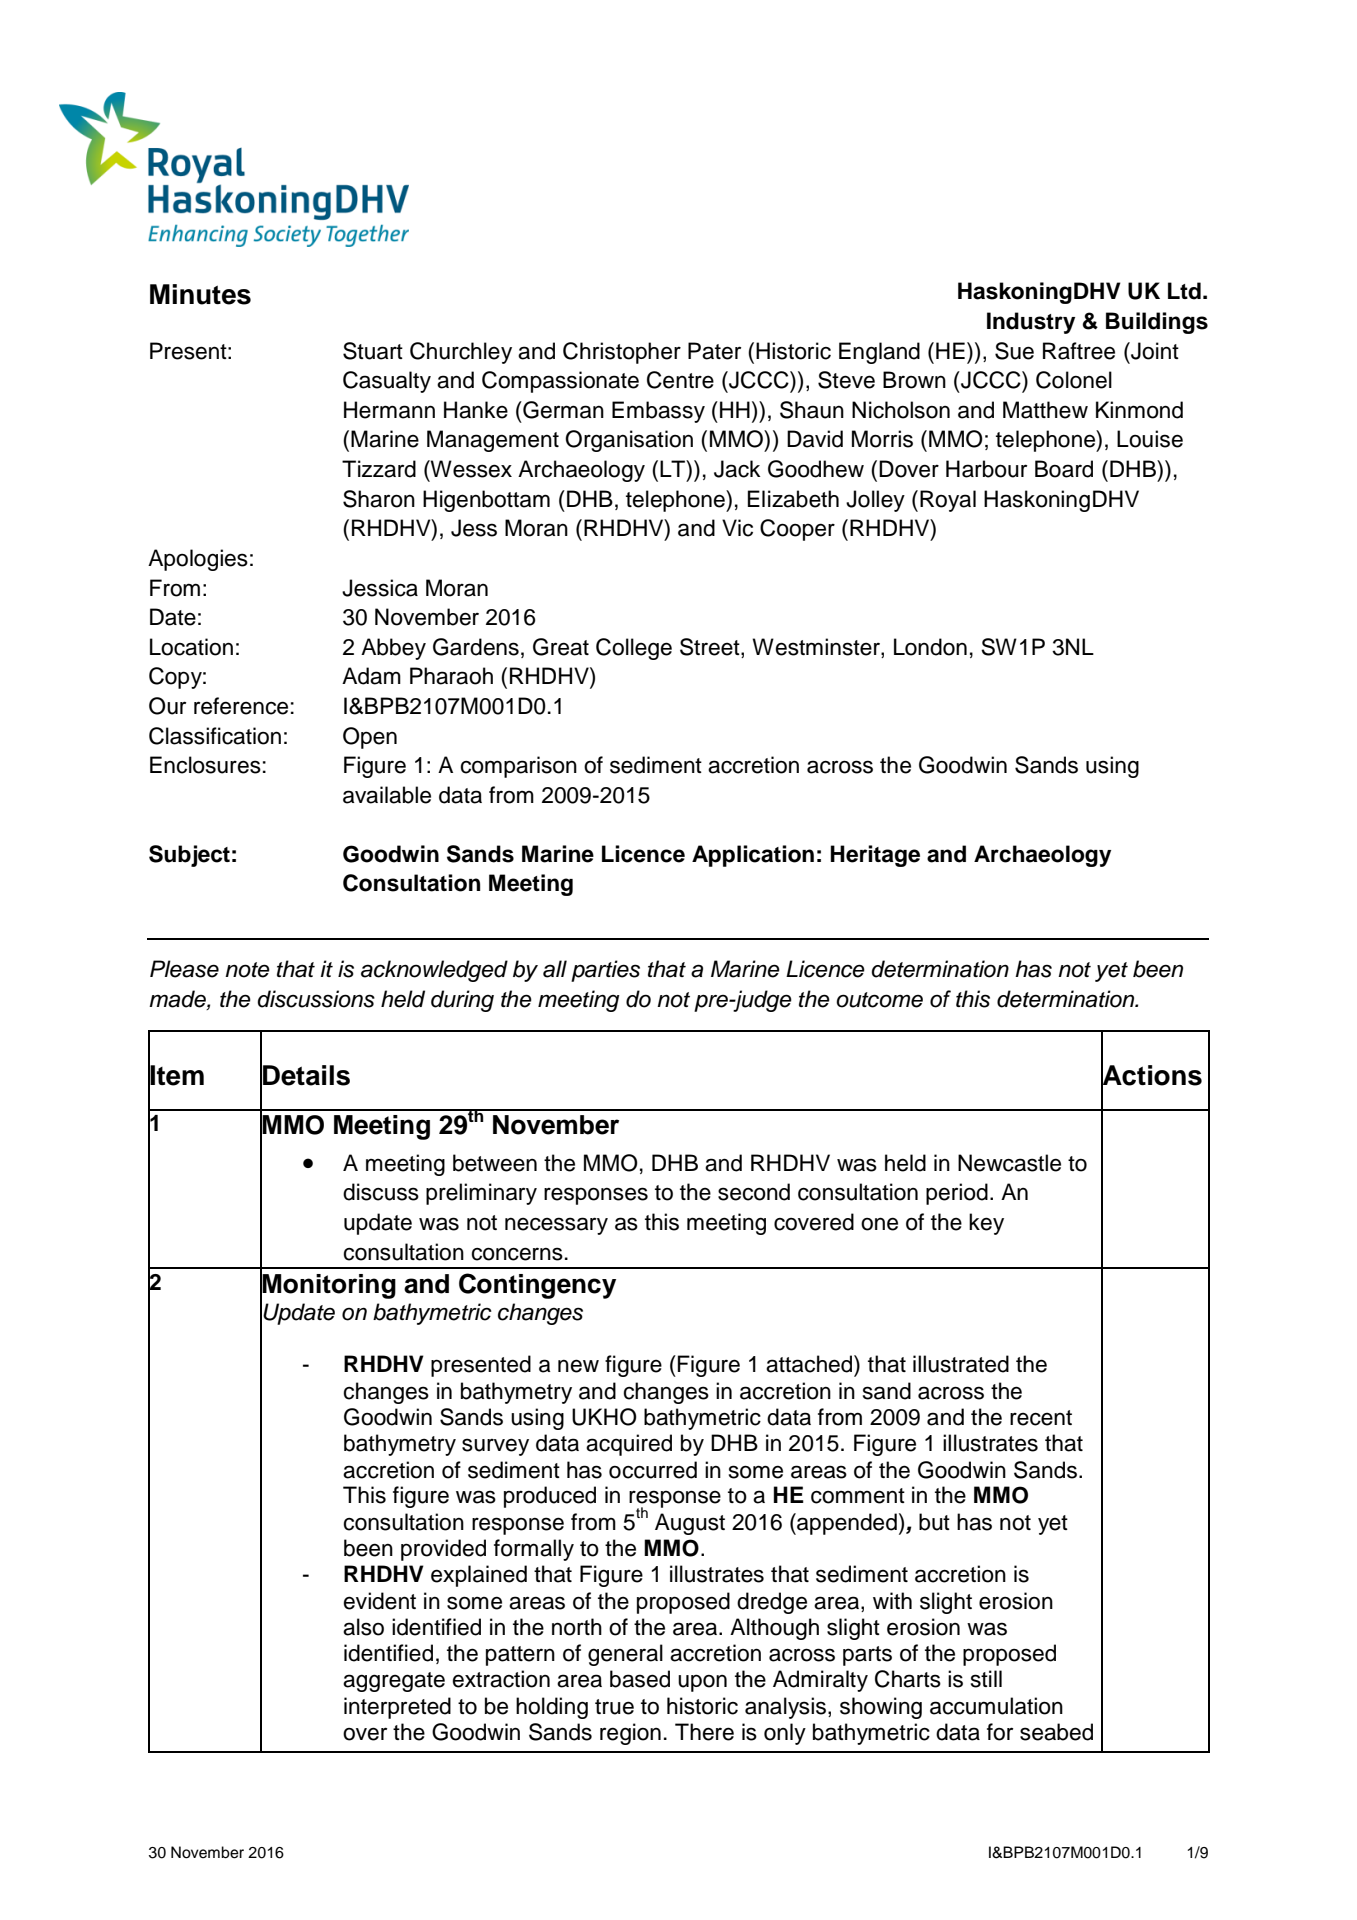 This screenshot has width=1357, height=1920. I want to click on Industry, so click(1031, 323).
